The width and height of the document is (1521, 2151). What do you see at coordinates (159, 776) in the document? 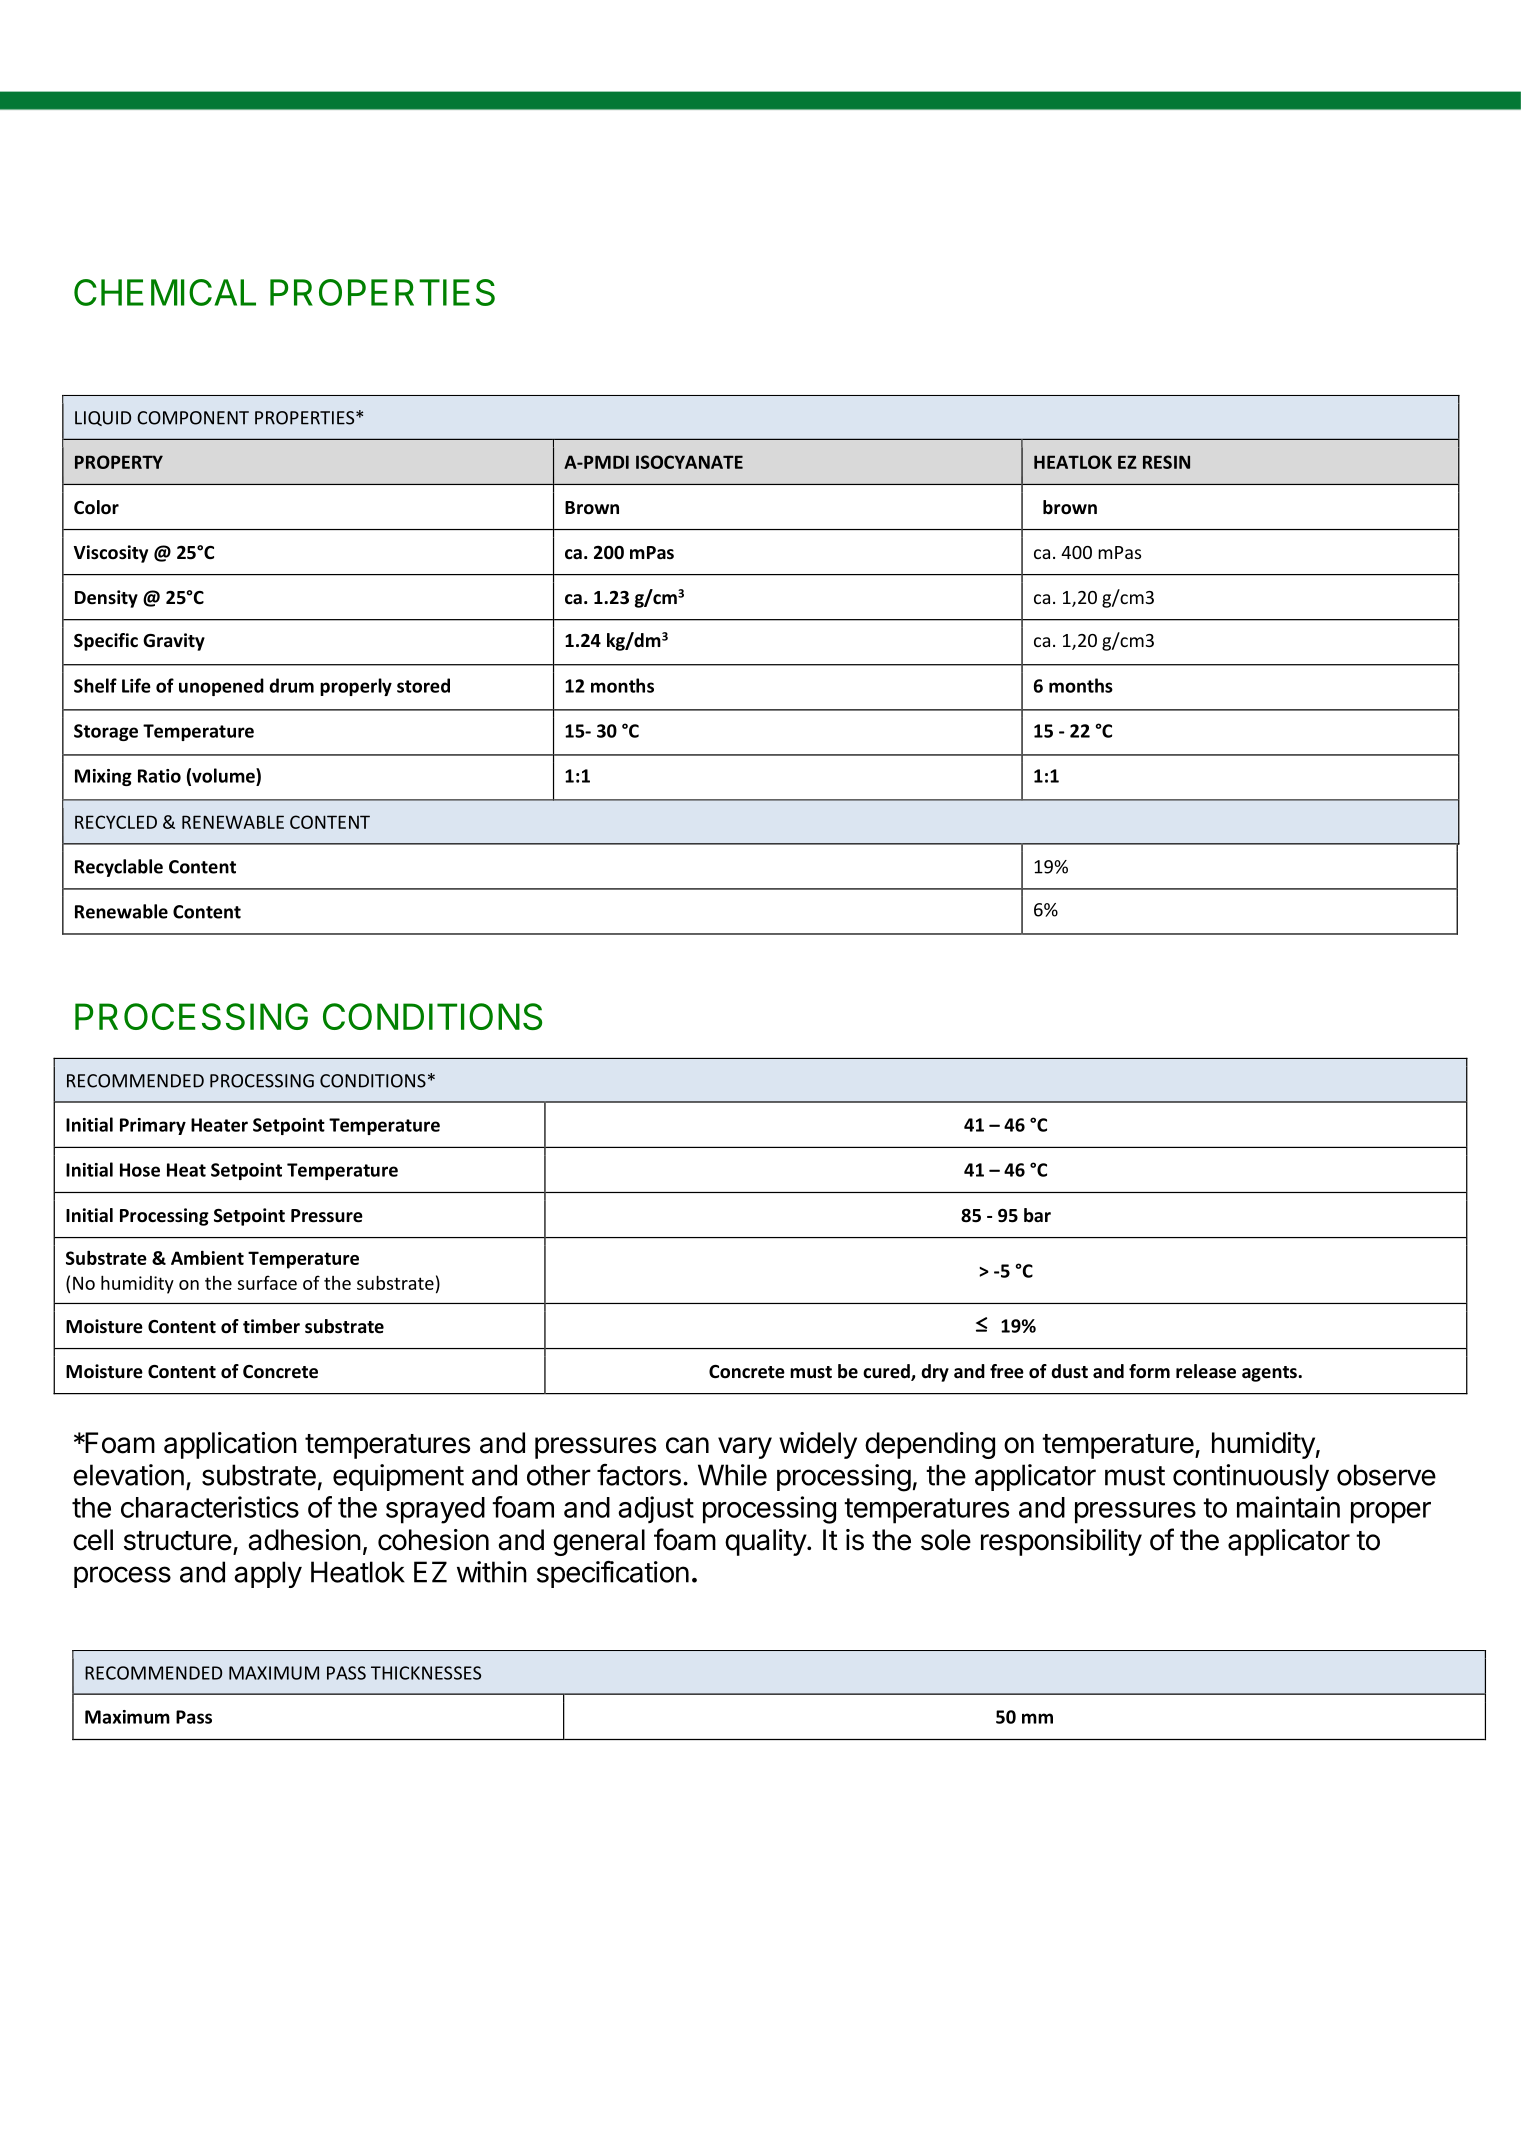
I see `Ratio` at bounding box center [159, 776].
